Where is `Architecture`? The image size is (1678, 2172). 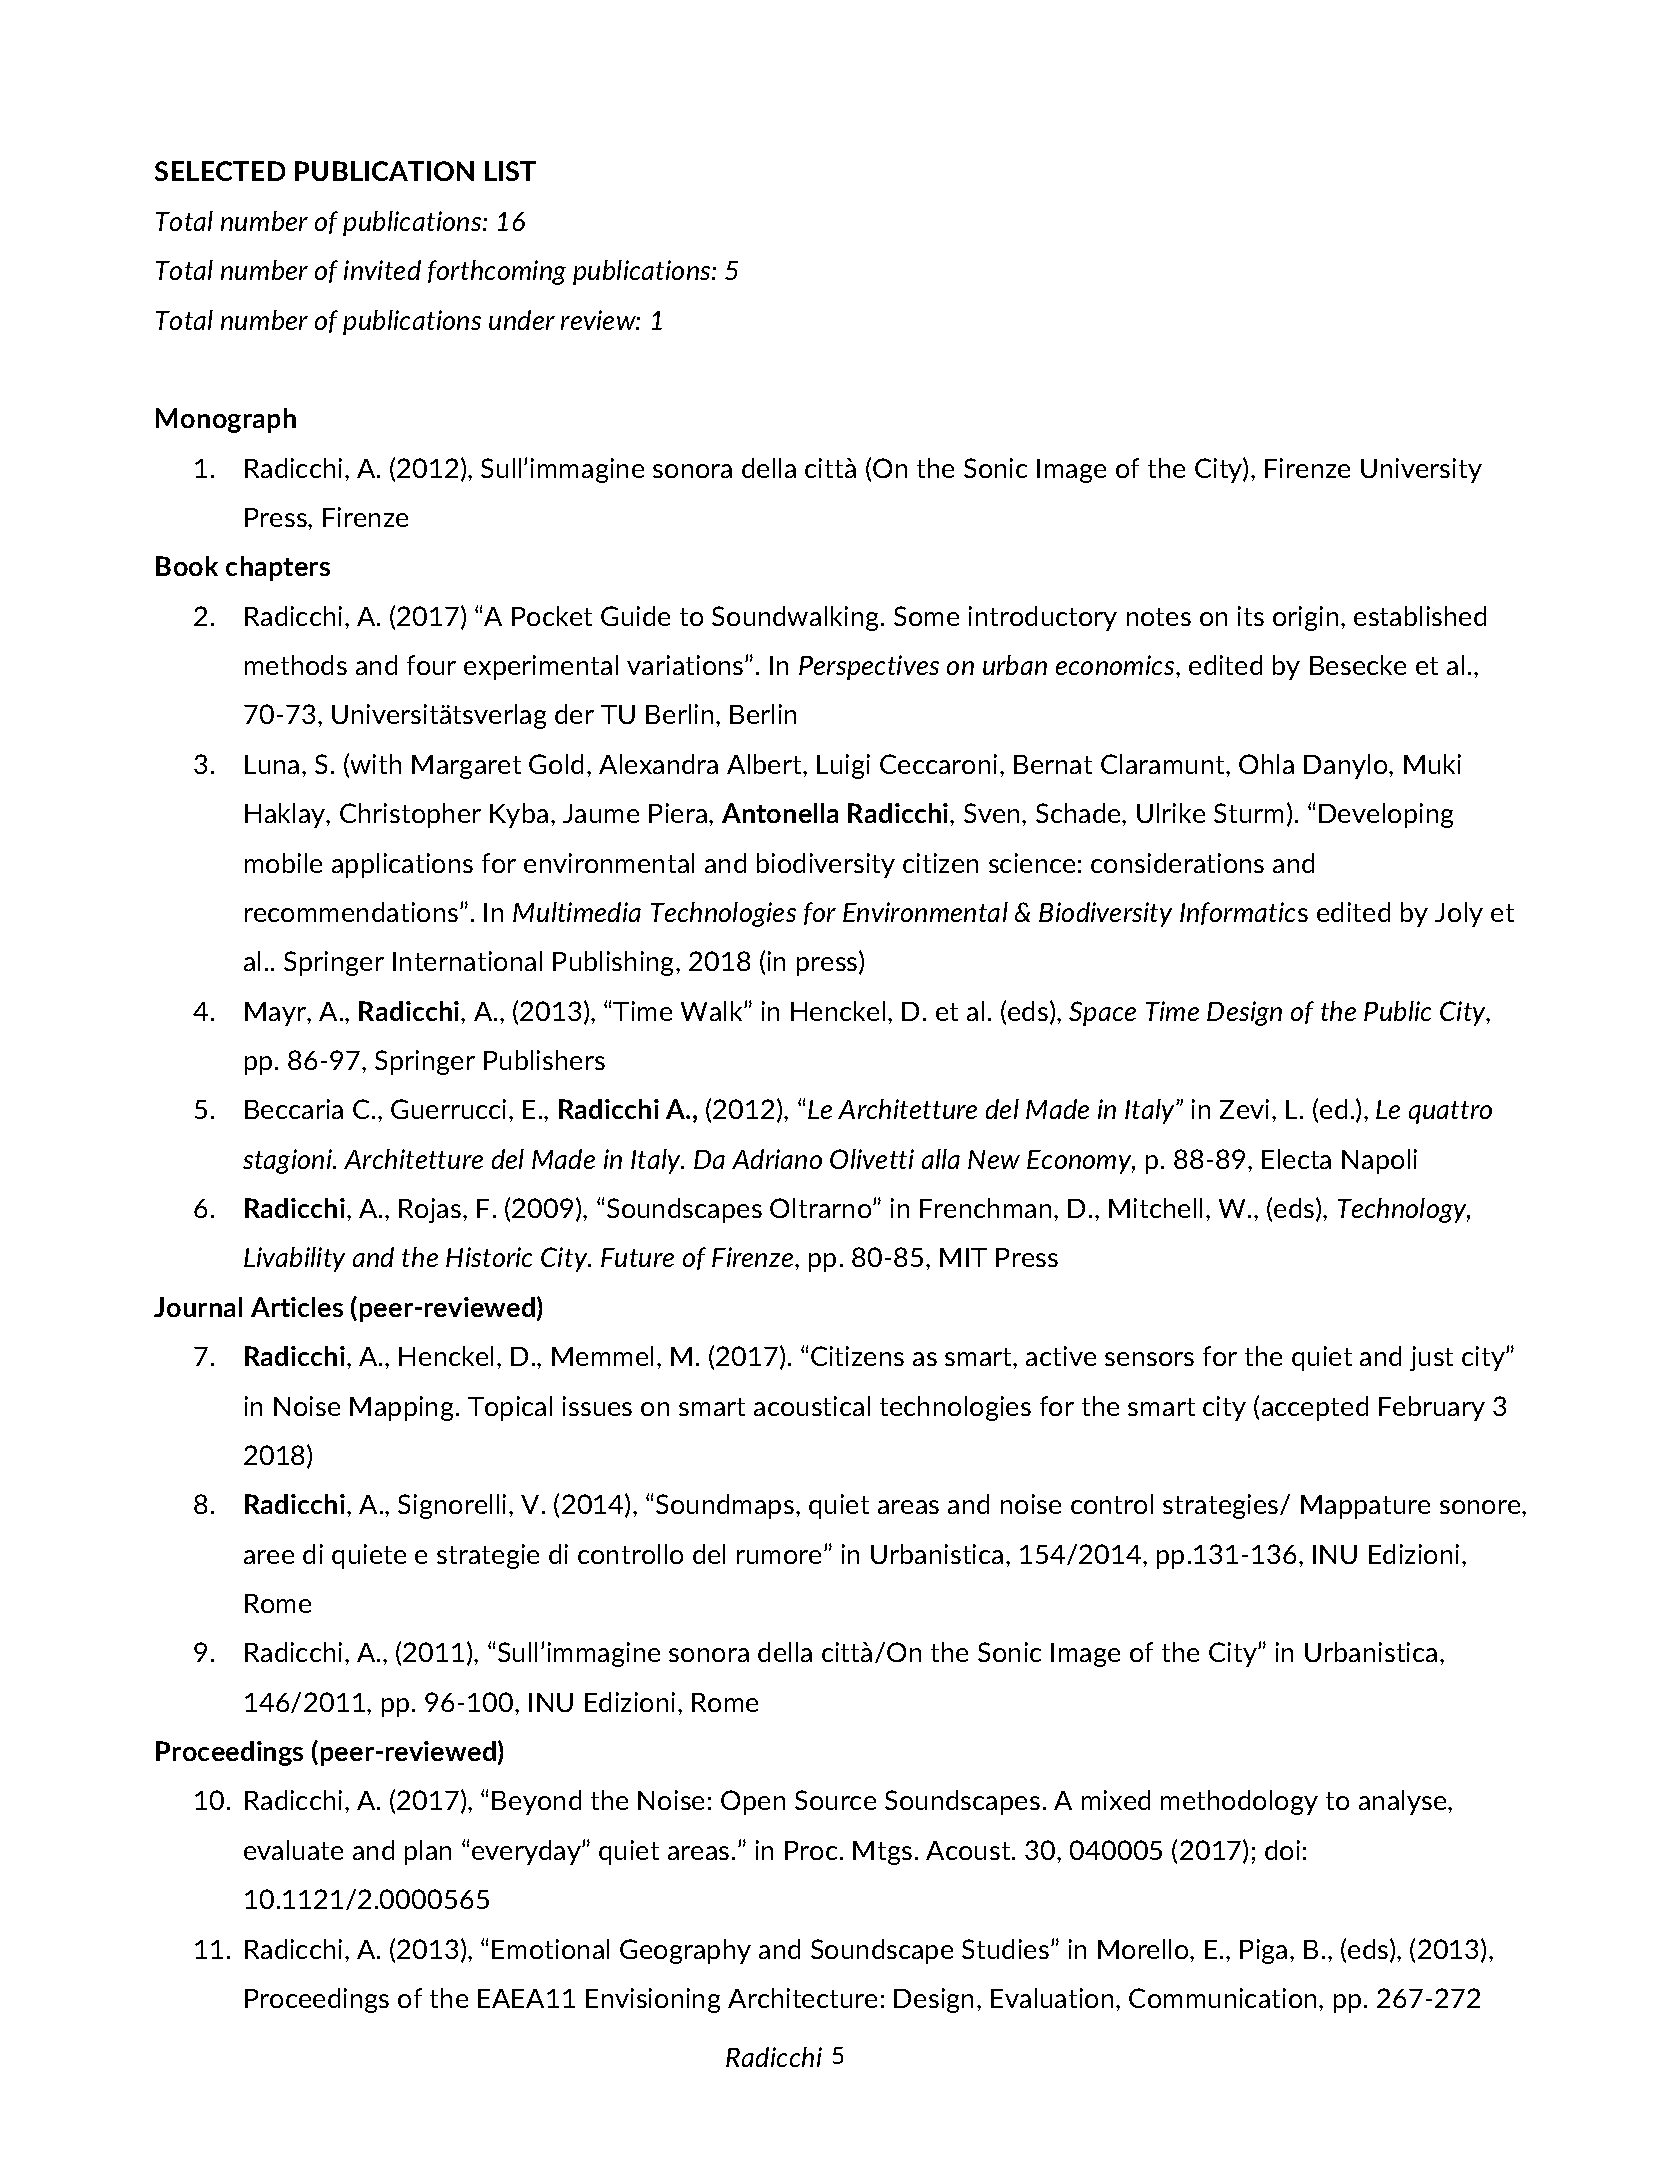
Architecture is located at coordinates (802, 1998).
